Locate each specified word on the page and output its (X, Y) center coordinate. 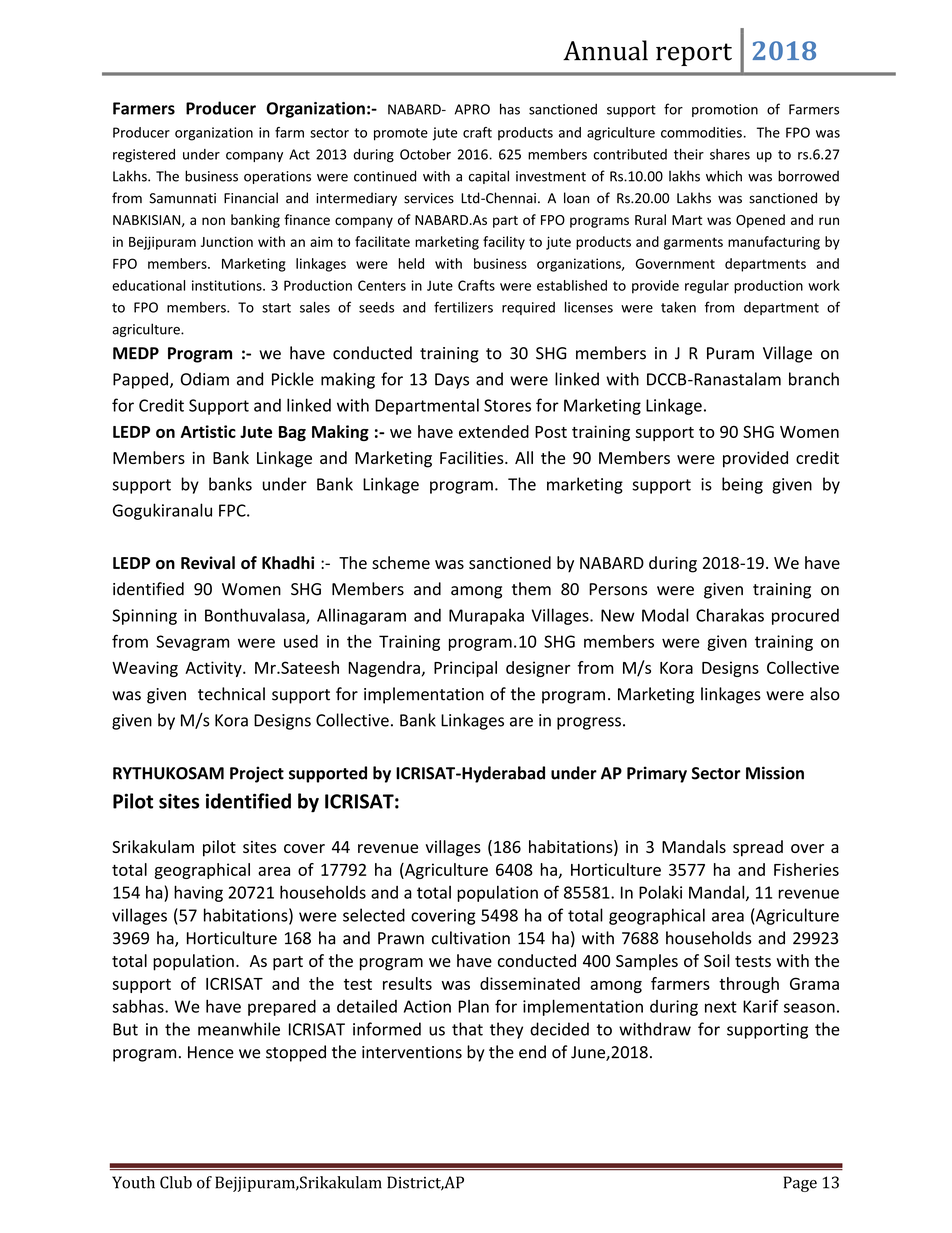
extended (494, 431)
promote (401, 134)
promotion (725, 110)
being (742, 485)
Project (257, 774)
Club (176, 1182)
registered (144, 156)
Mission (775, 773)
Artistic (208, 431)
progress (589, 723)
